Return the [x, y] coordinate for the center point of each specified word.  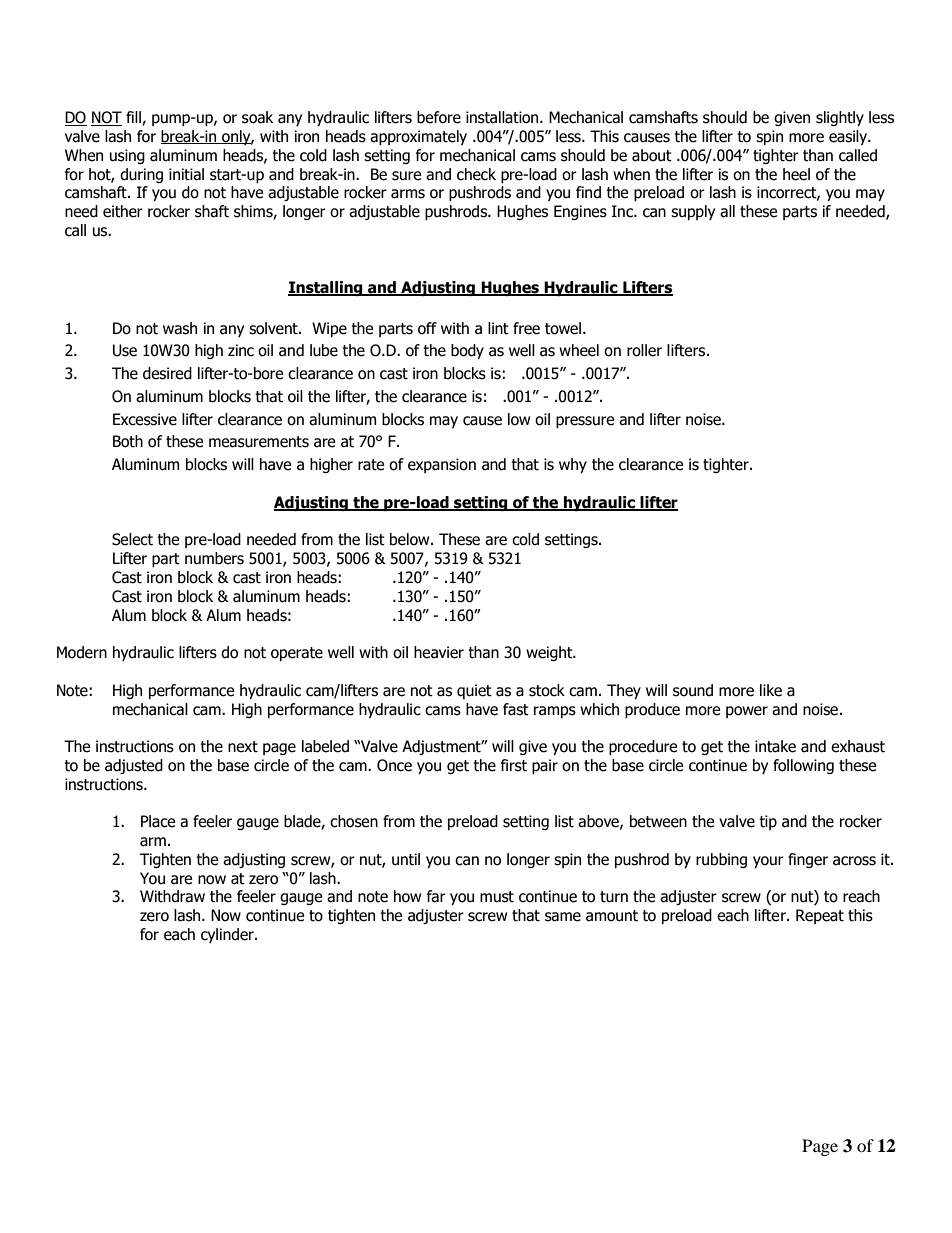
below [411, 539]
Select [132, 539]
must [497, 897]
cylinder [228, 935]
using [127, 156]
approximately [418, 137]
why [573, 465]
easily [849, 137]
